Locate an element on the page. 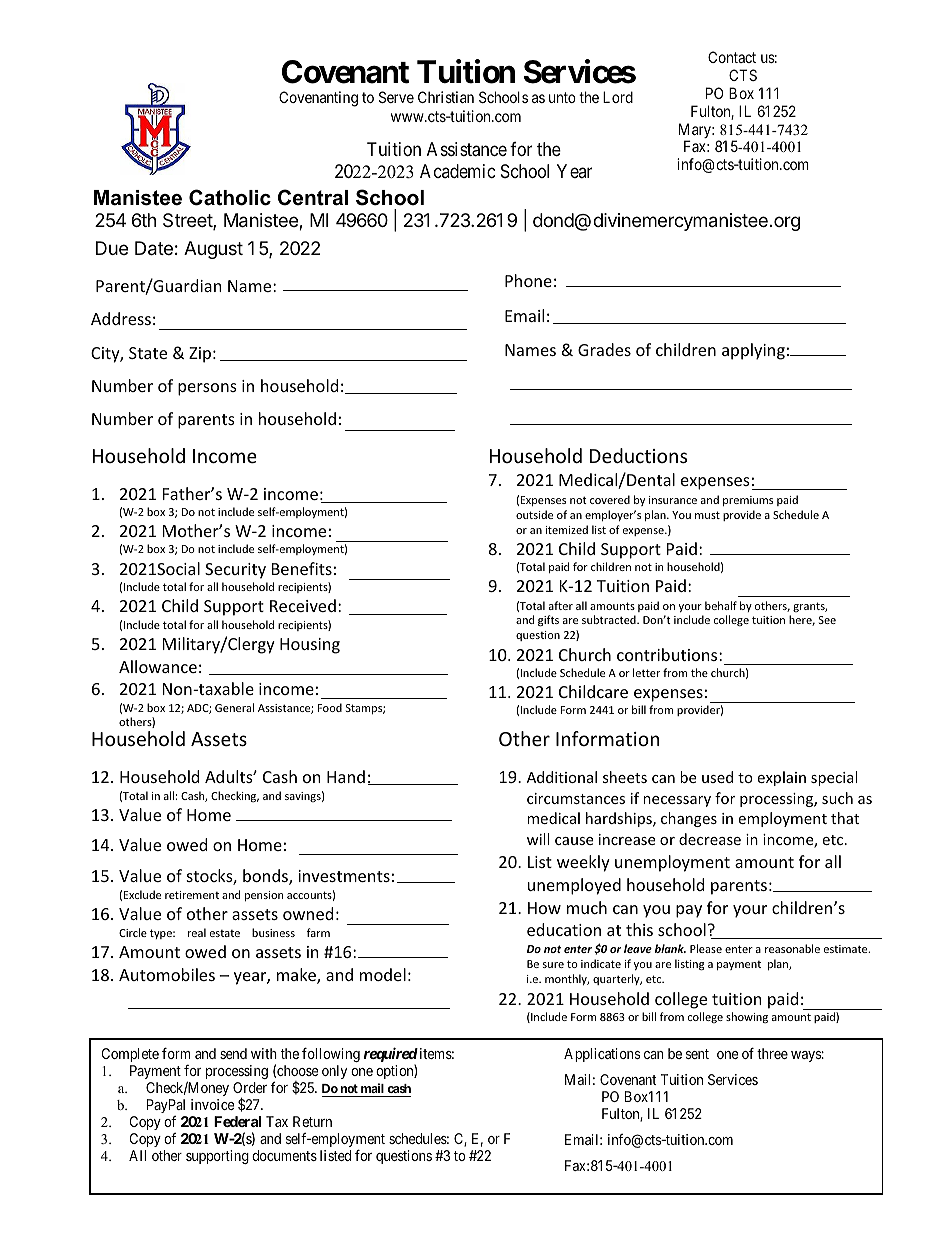 The image size is (952, 1233). retirement is located at coordinates (192, 895).
